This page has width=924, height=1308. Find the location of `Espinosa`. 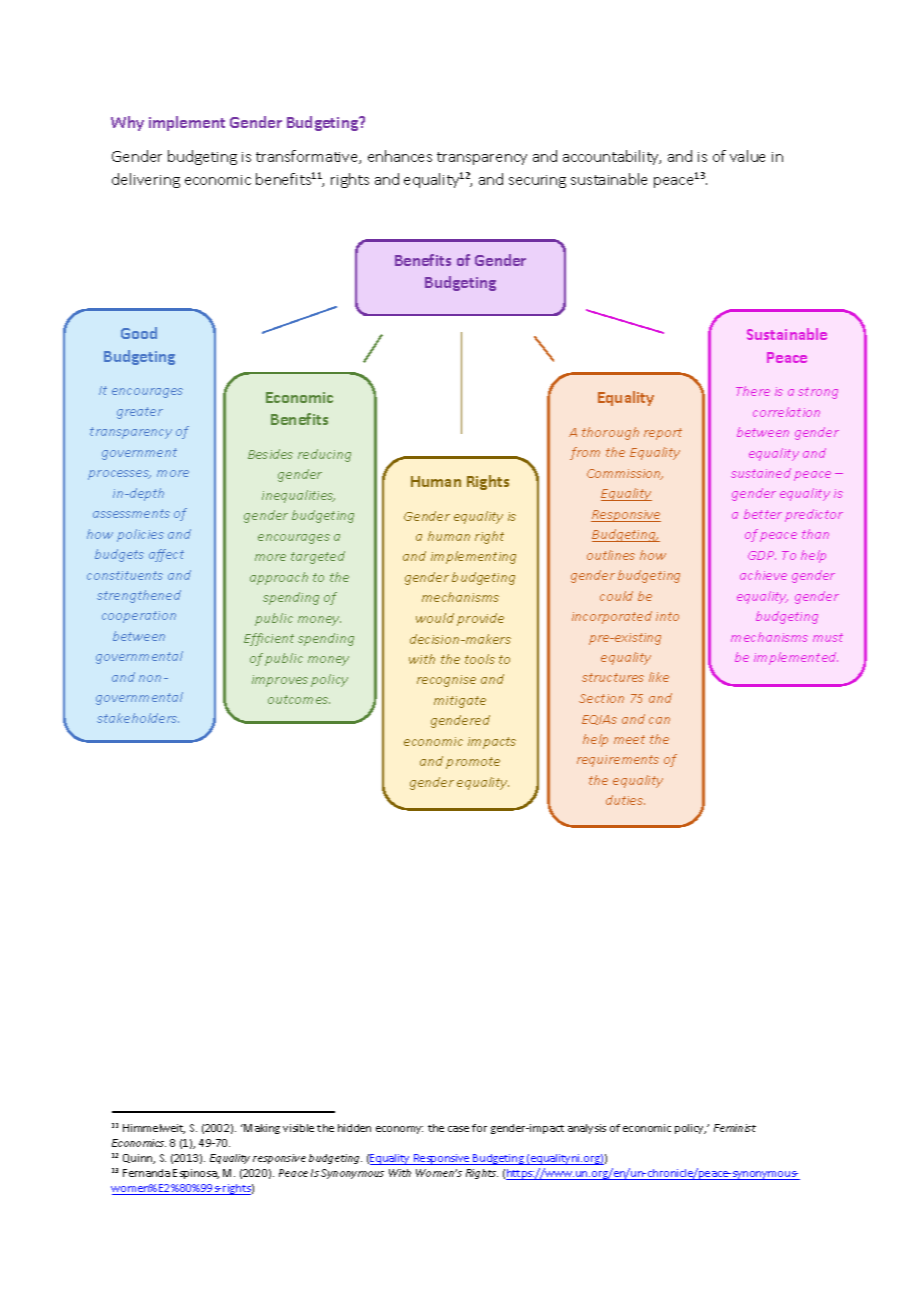

Espinosa is located at coordinates (196, 1174).
